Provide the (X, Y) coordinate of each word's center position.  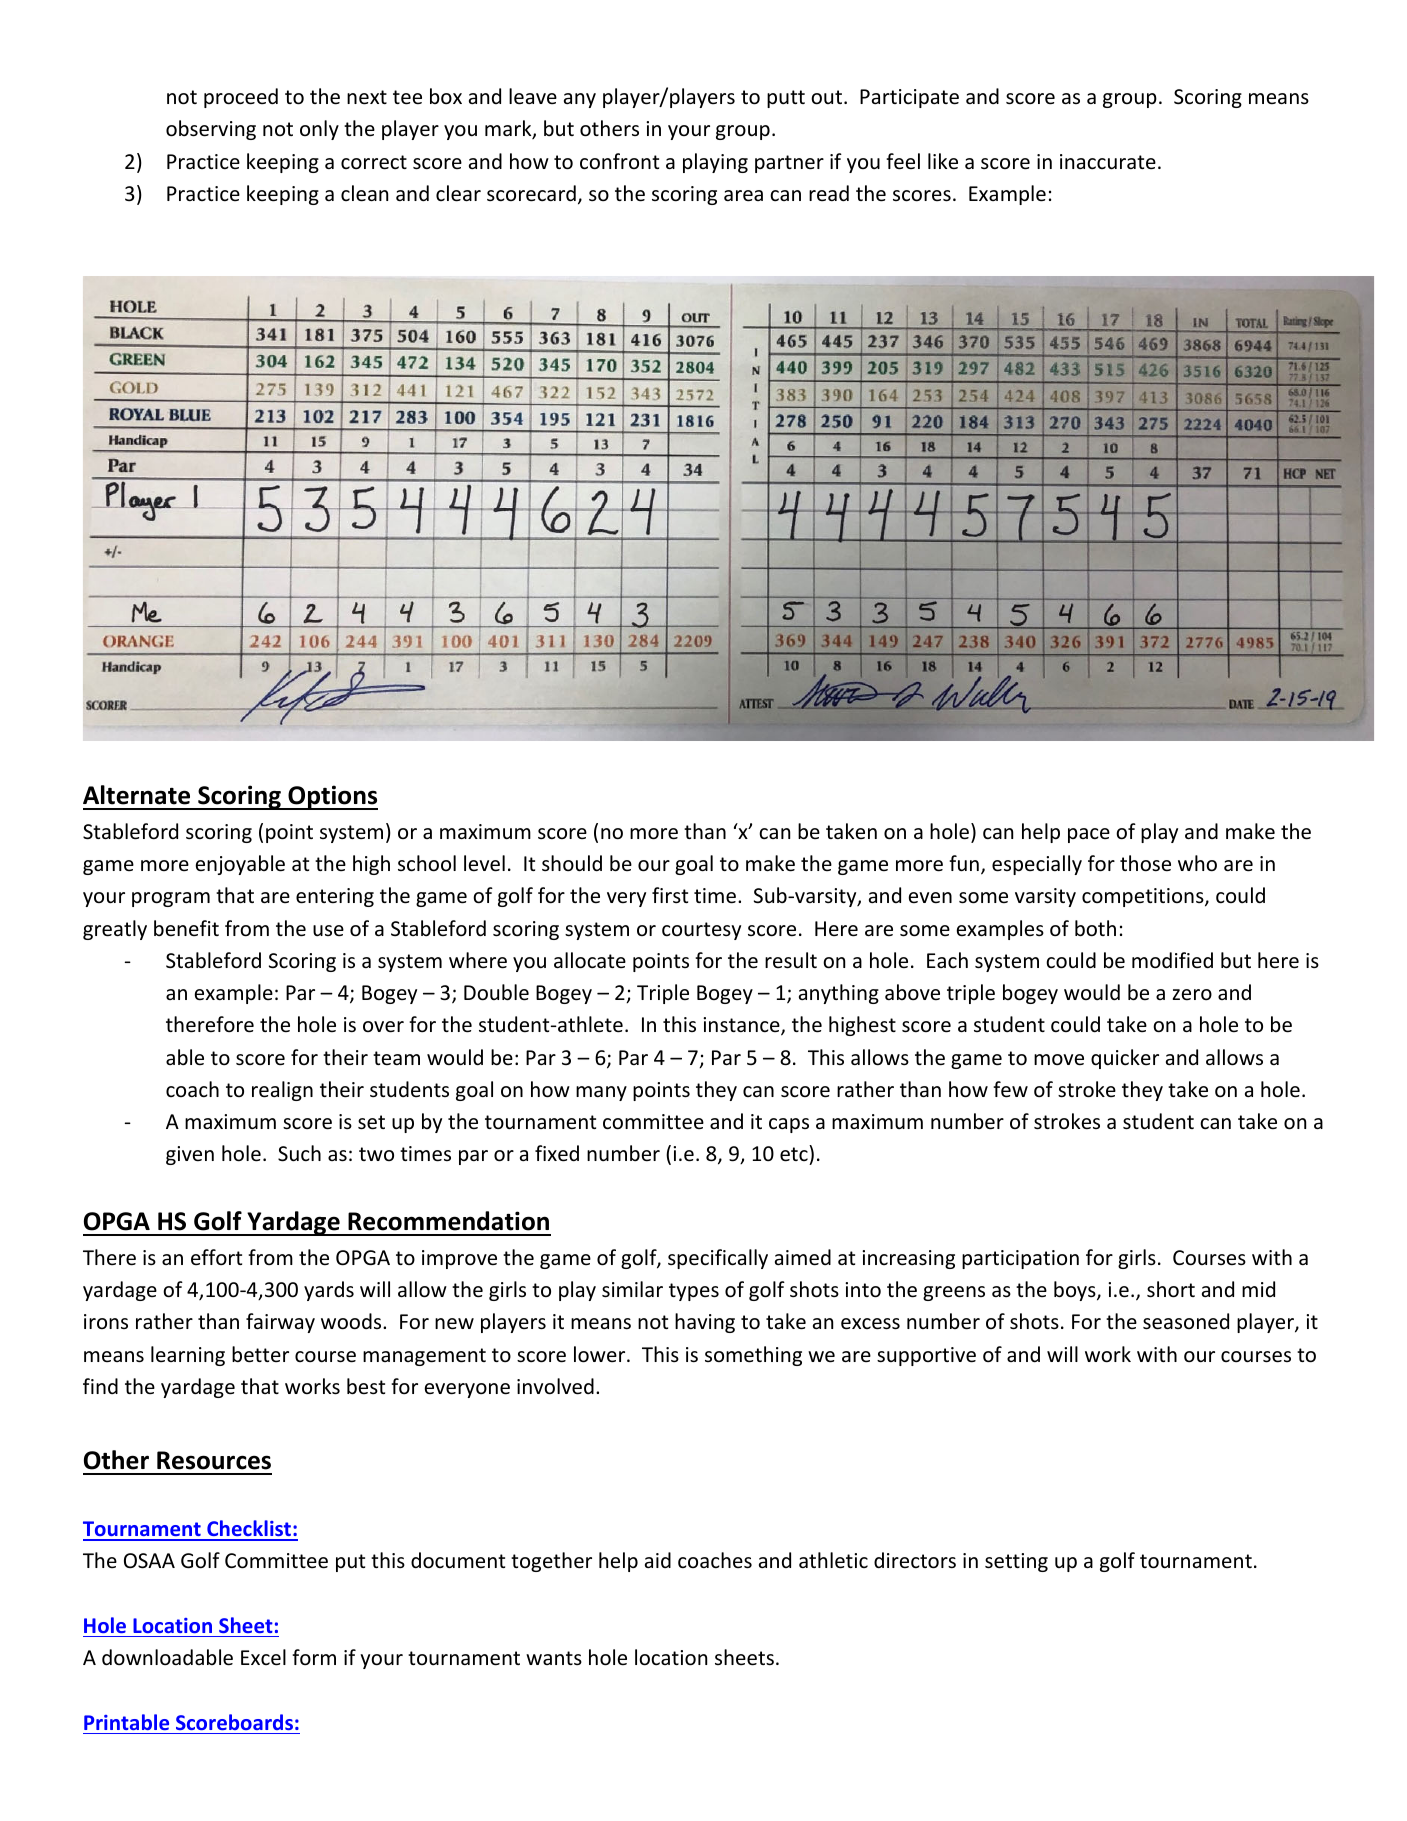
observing (211, 130)
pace (1089, 835)
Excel (263, 1657)
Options (332, 797)
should (572, 863)
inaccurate (1108, 162)
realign (282, 1091)
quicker (1125, 1059)
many (601, 1093)
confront (619, 161)
